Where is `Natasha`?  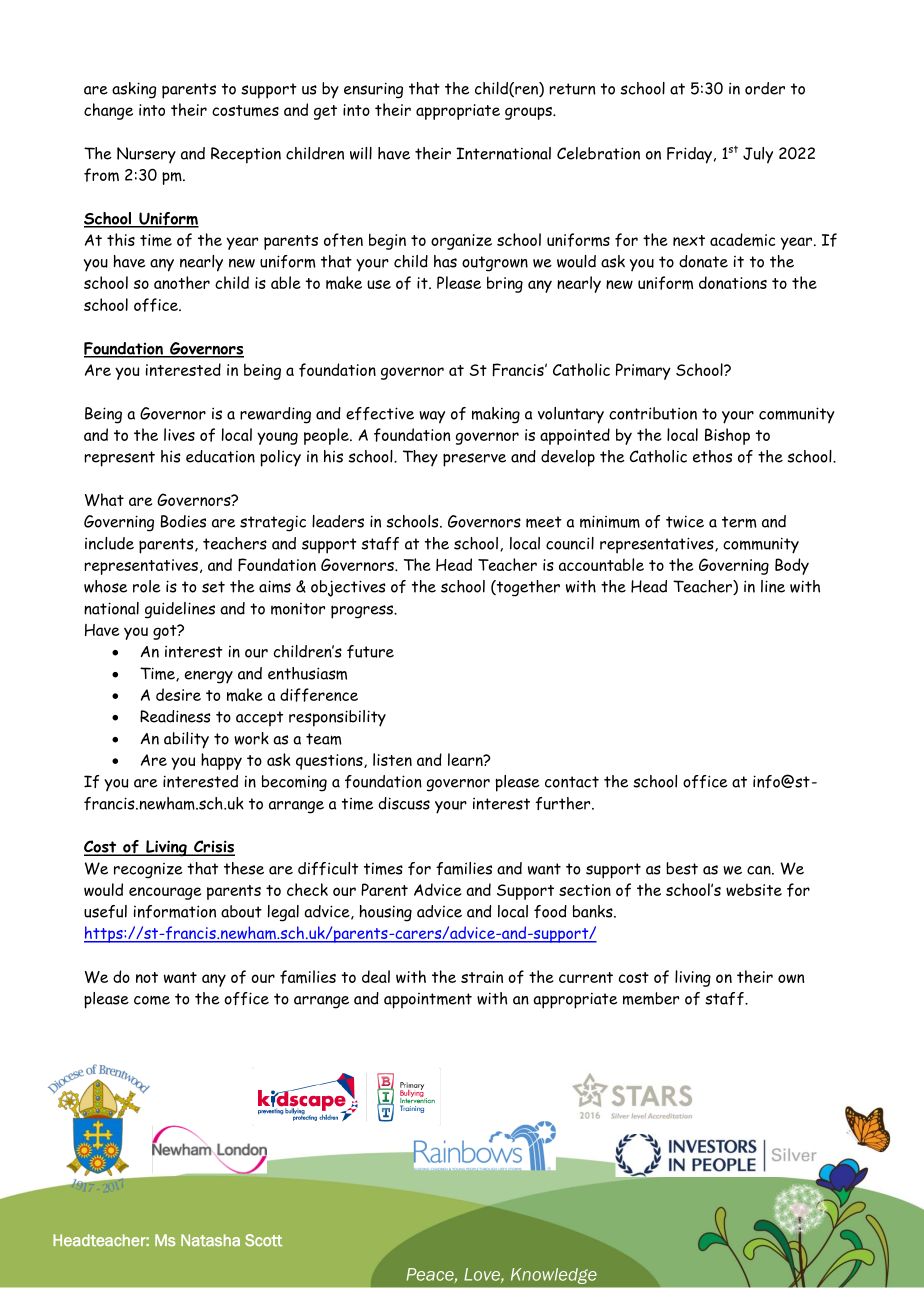 Natasha is located at coordinates (210, 1240).
